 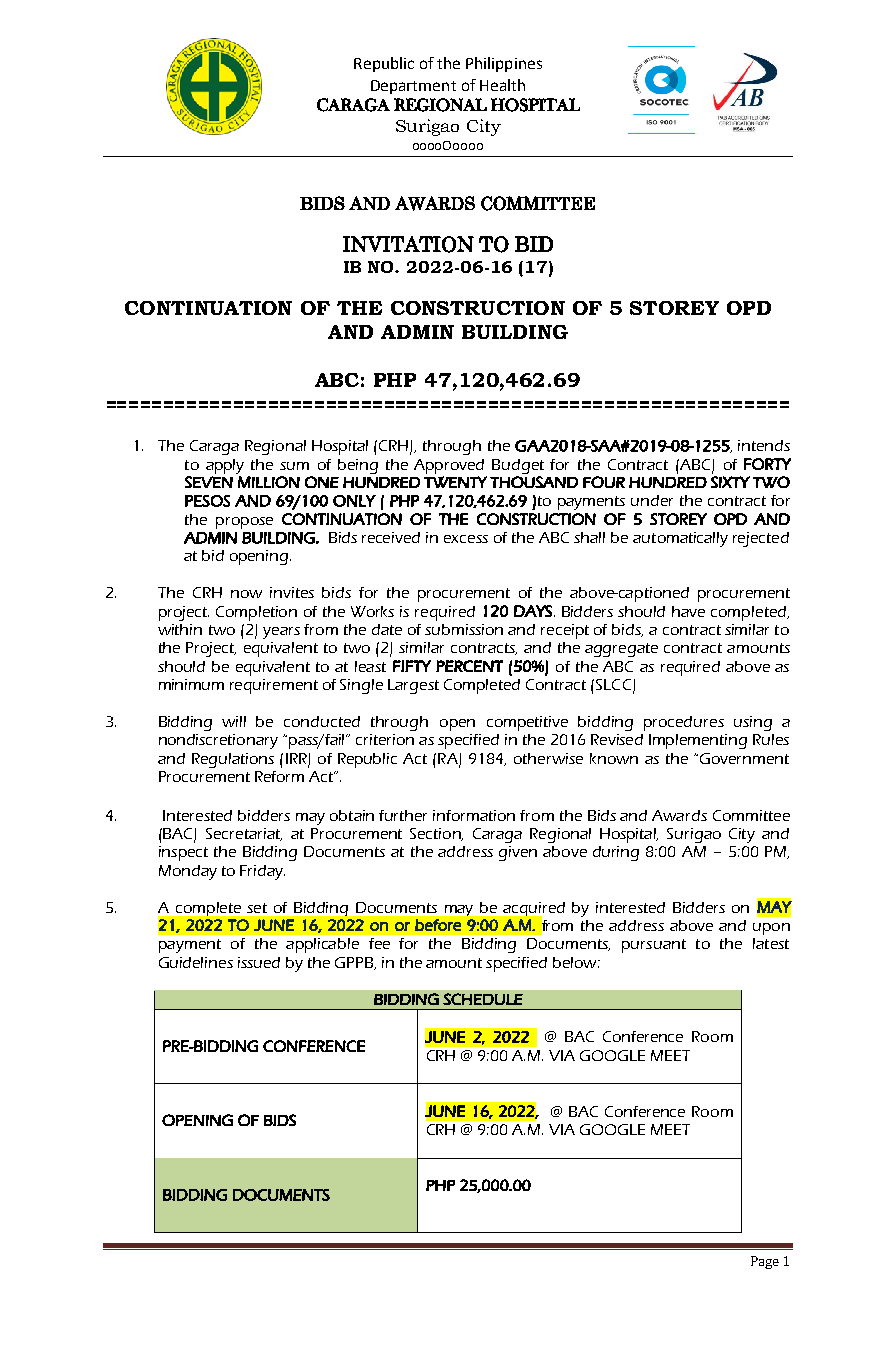 I want to click on Department, so click(x=413, y=87).
